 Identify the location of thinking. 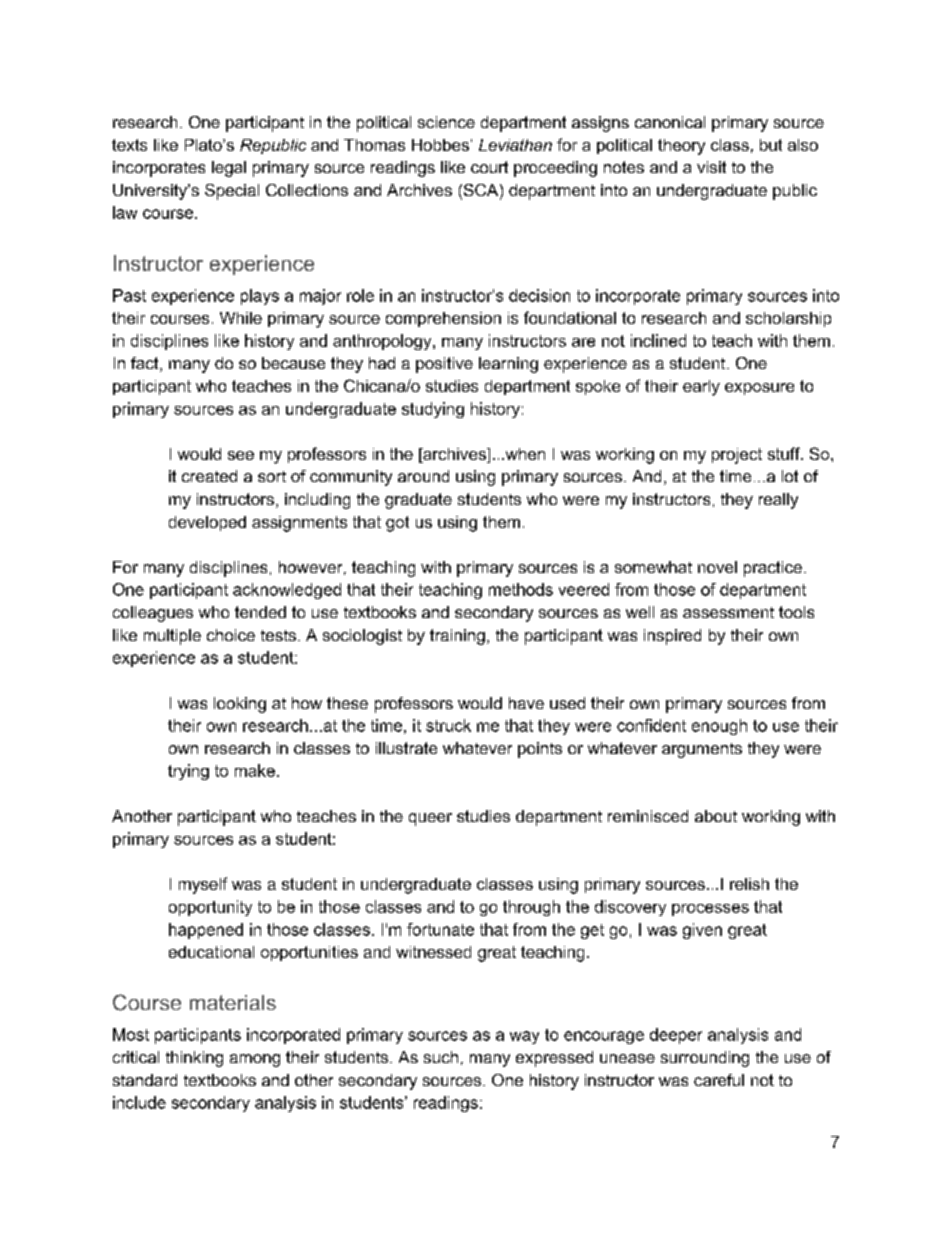
(194, 1059).
